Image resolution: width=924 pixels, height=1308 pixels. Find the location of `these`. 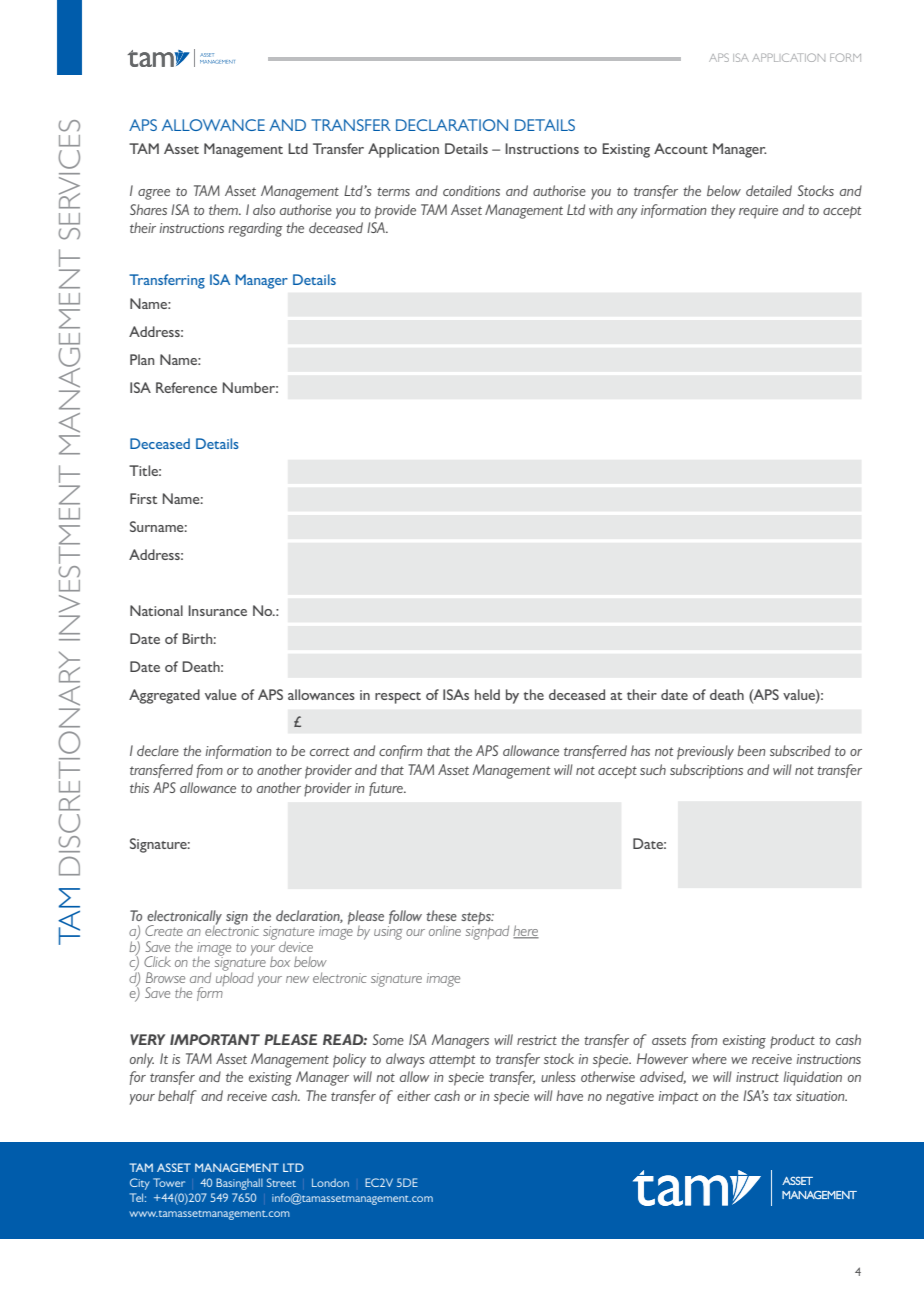

these is located at coordinates (441, 915).
